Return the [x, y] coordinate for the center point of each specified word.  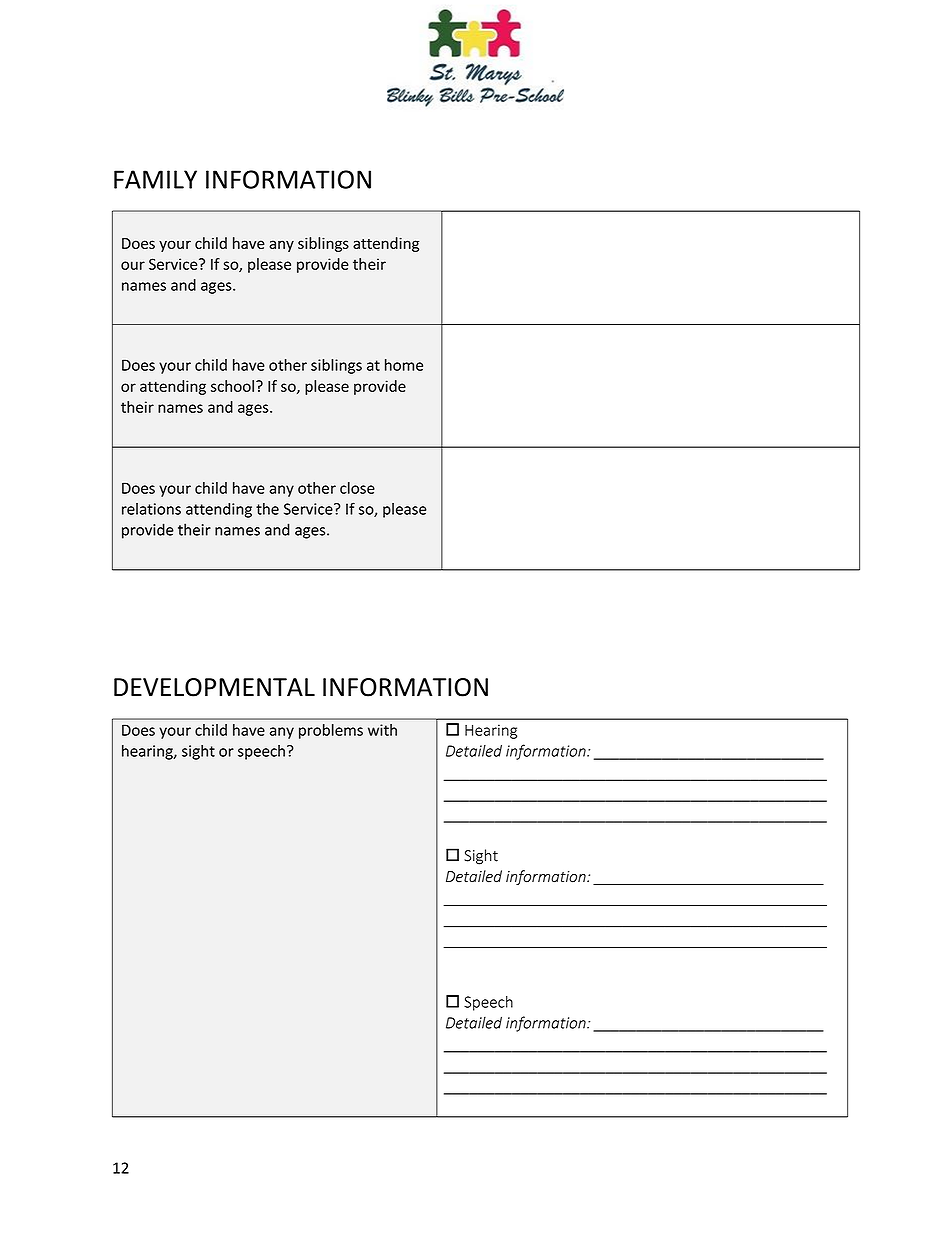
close [357, 488]
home [404, 365]
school [232, 386]
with [382, 730]
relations [151, 509]
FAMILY [155, 179]
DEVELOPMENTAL [214, 687]
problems [331, 731]
